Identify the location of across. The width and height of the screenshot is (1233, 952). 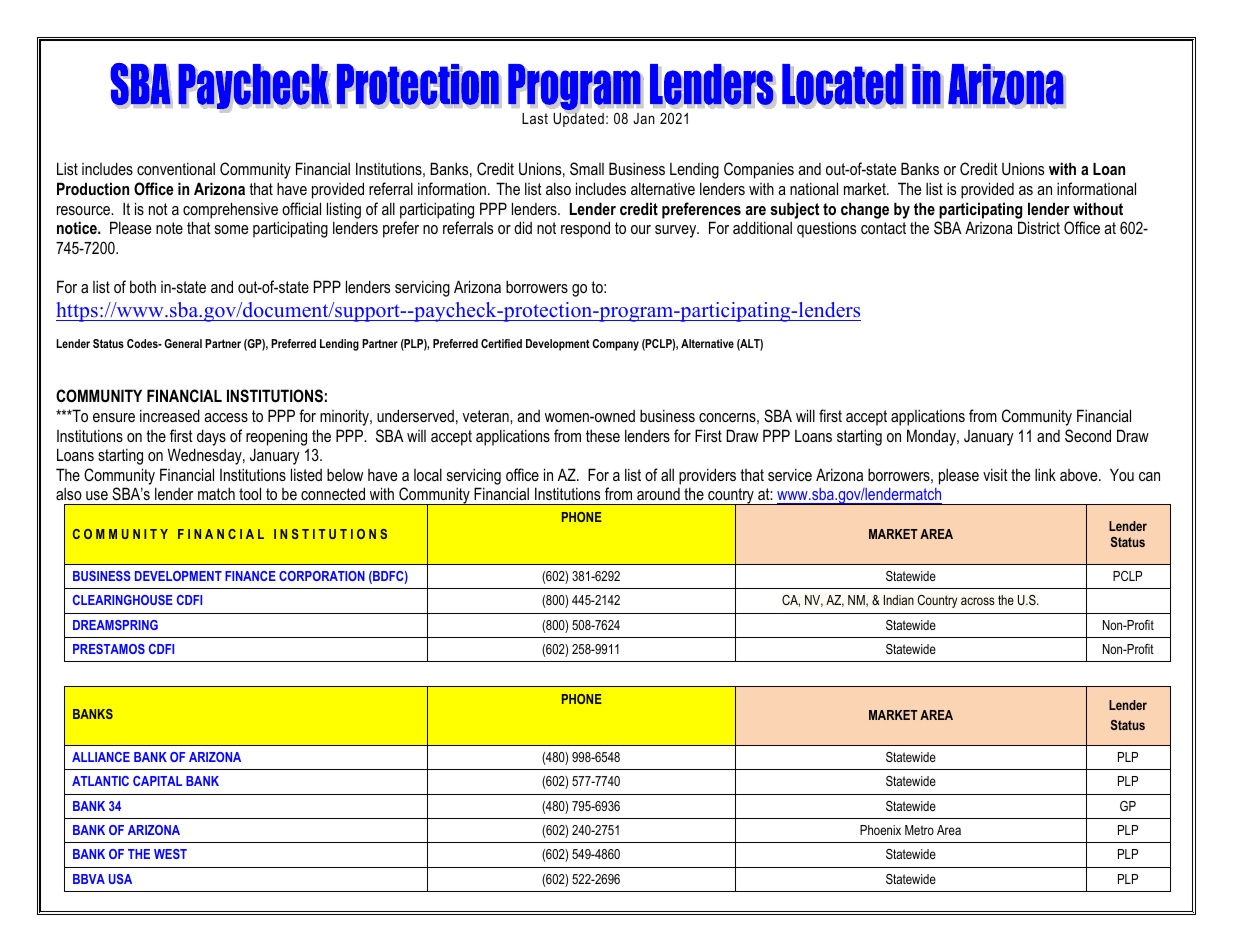
(978, 601).
